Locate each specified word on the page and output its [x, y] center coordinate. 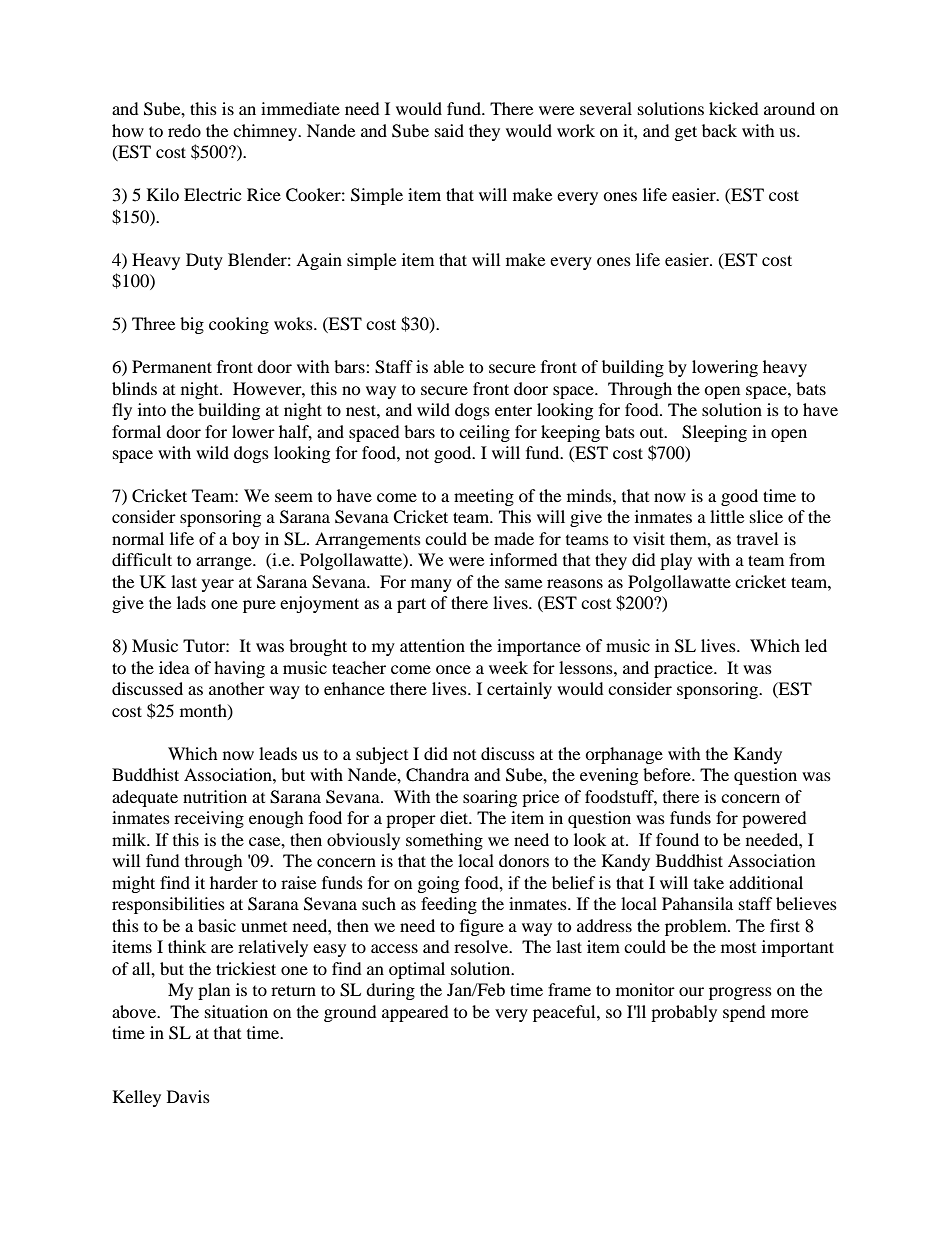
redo [184, 130]
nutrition [215, 796]
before [668, 774]
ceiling [484, 433]
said [449, 130]
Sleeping [714, 433]
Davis [188, 1096]
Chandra [437, 775]
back [719, 130]
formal [136, 431]
